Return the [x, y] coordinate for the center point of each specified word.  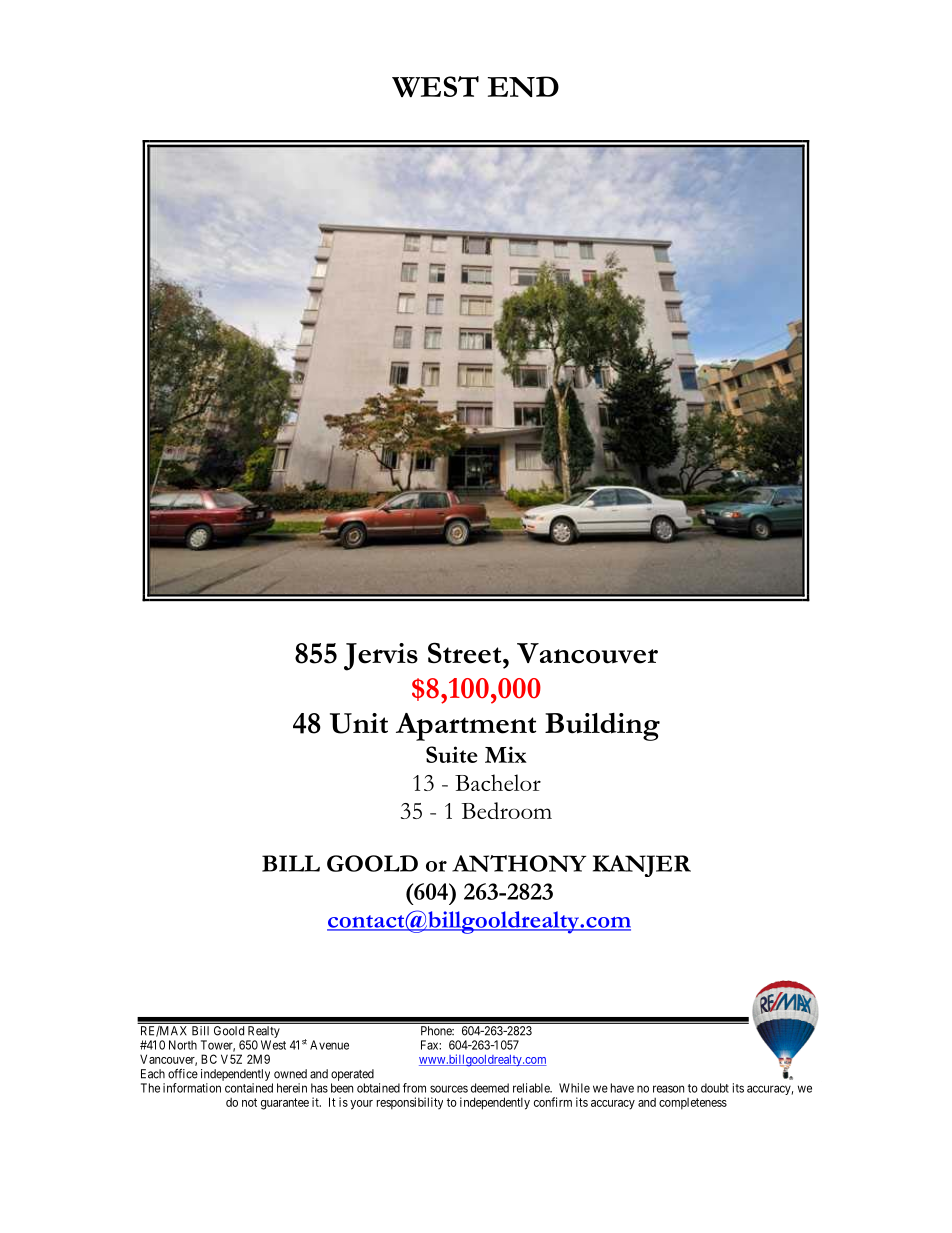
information [192, 1088]
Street [466, 653]
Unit [359, 723]
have [622, 1088]
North [183, 1045]
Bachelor [498, 782]
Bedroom [507, 810]
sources [449, 1089]
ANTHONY [519, 863]
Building [602, 726]
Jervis [381, 657]
